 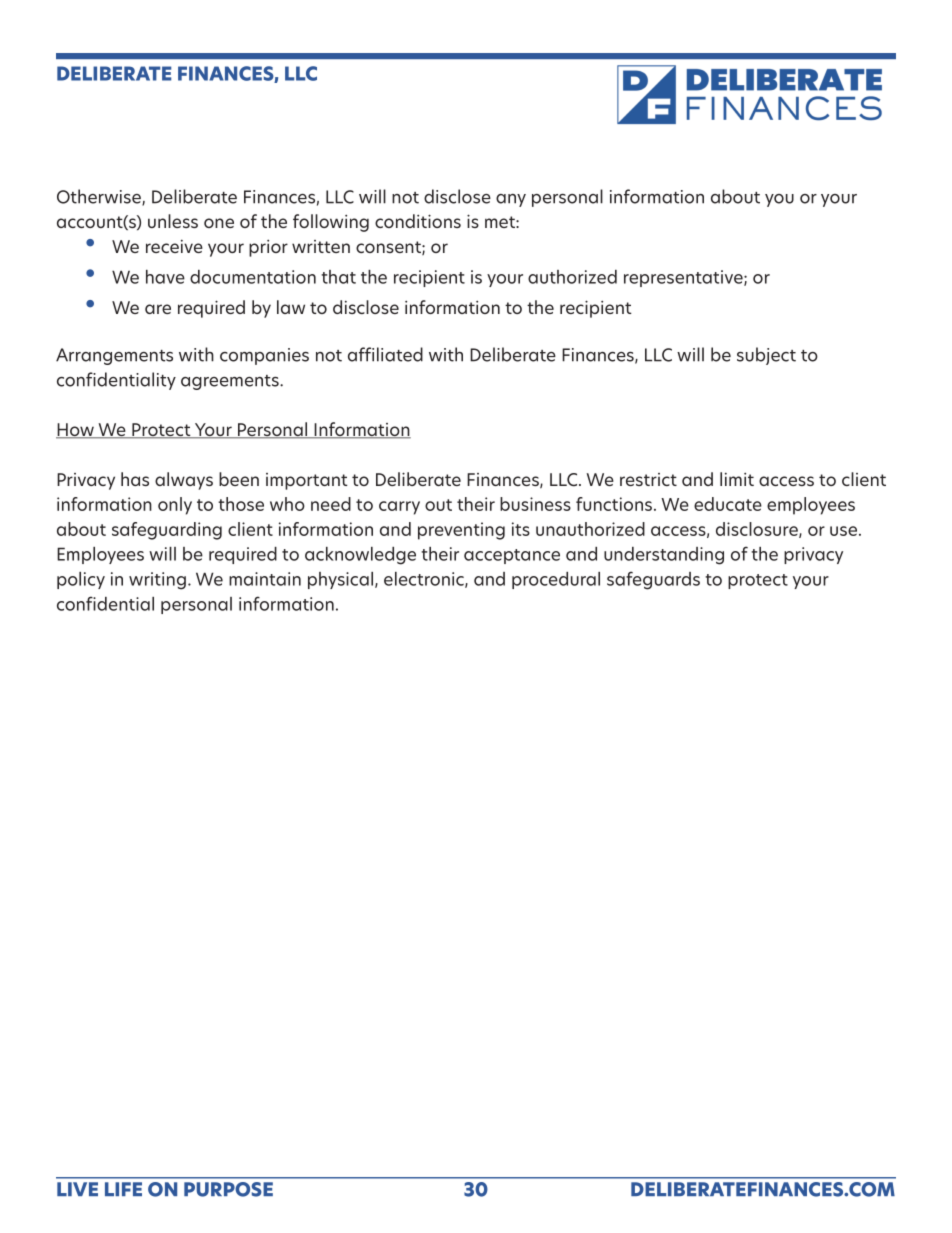 I want to click on writing, so click(x=157, y=581).
